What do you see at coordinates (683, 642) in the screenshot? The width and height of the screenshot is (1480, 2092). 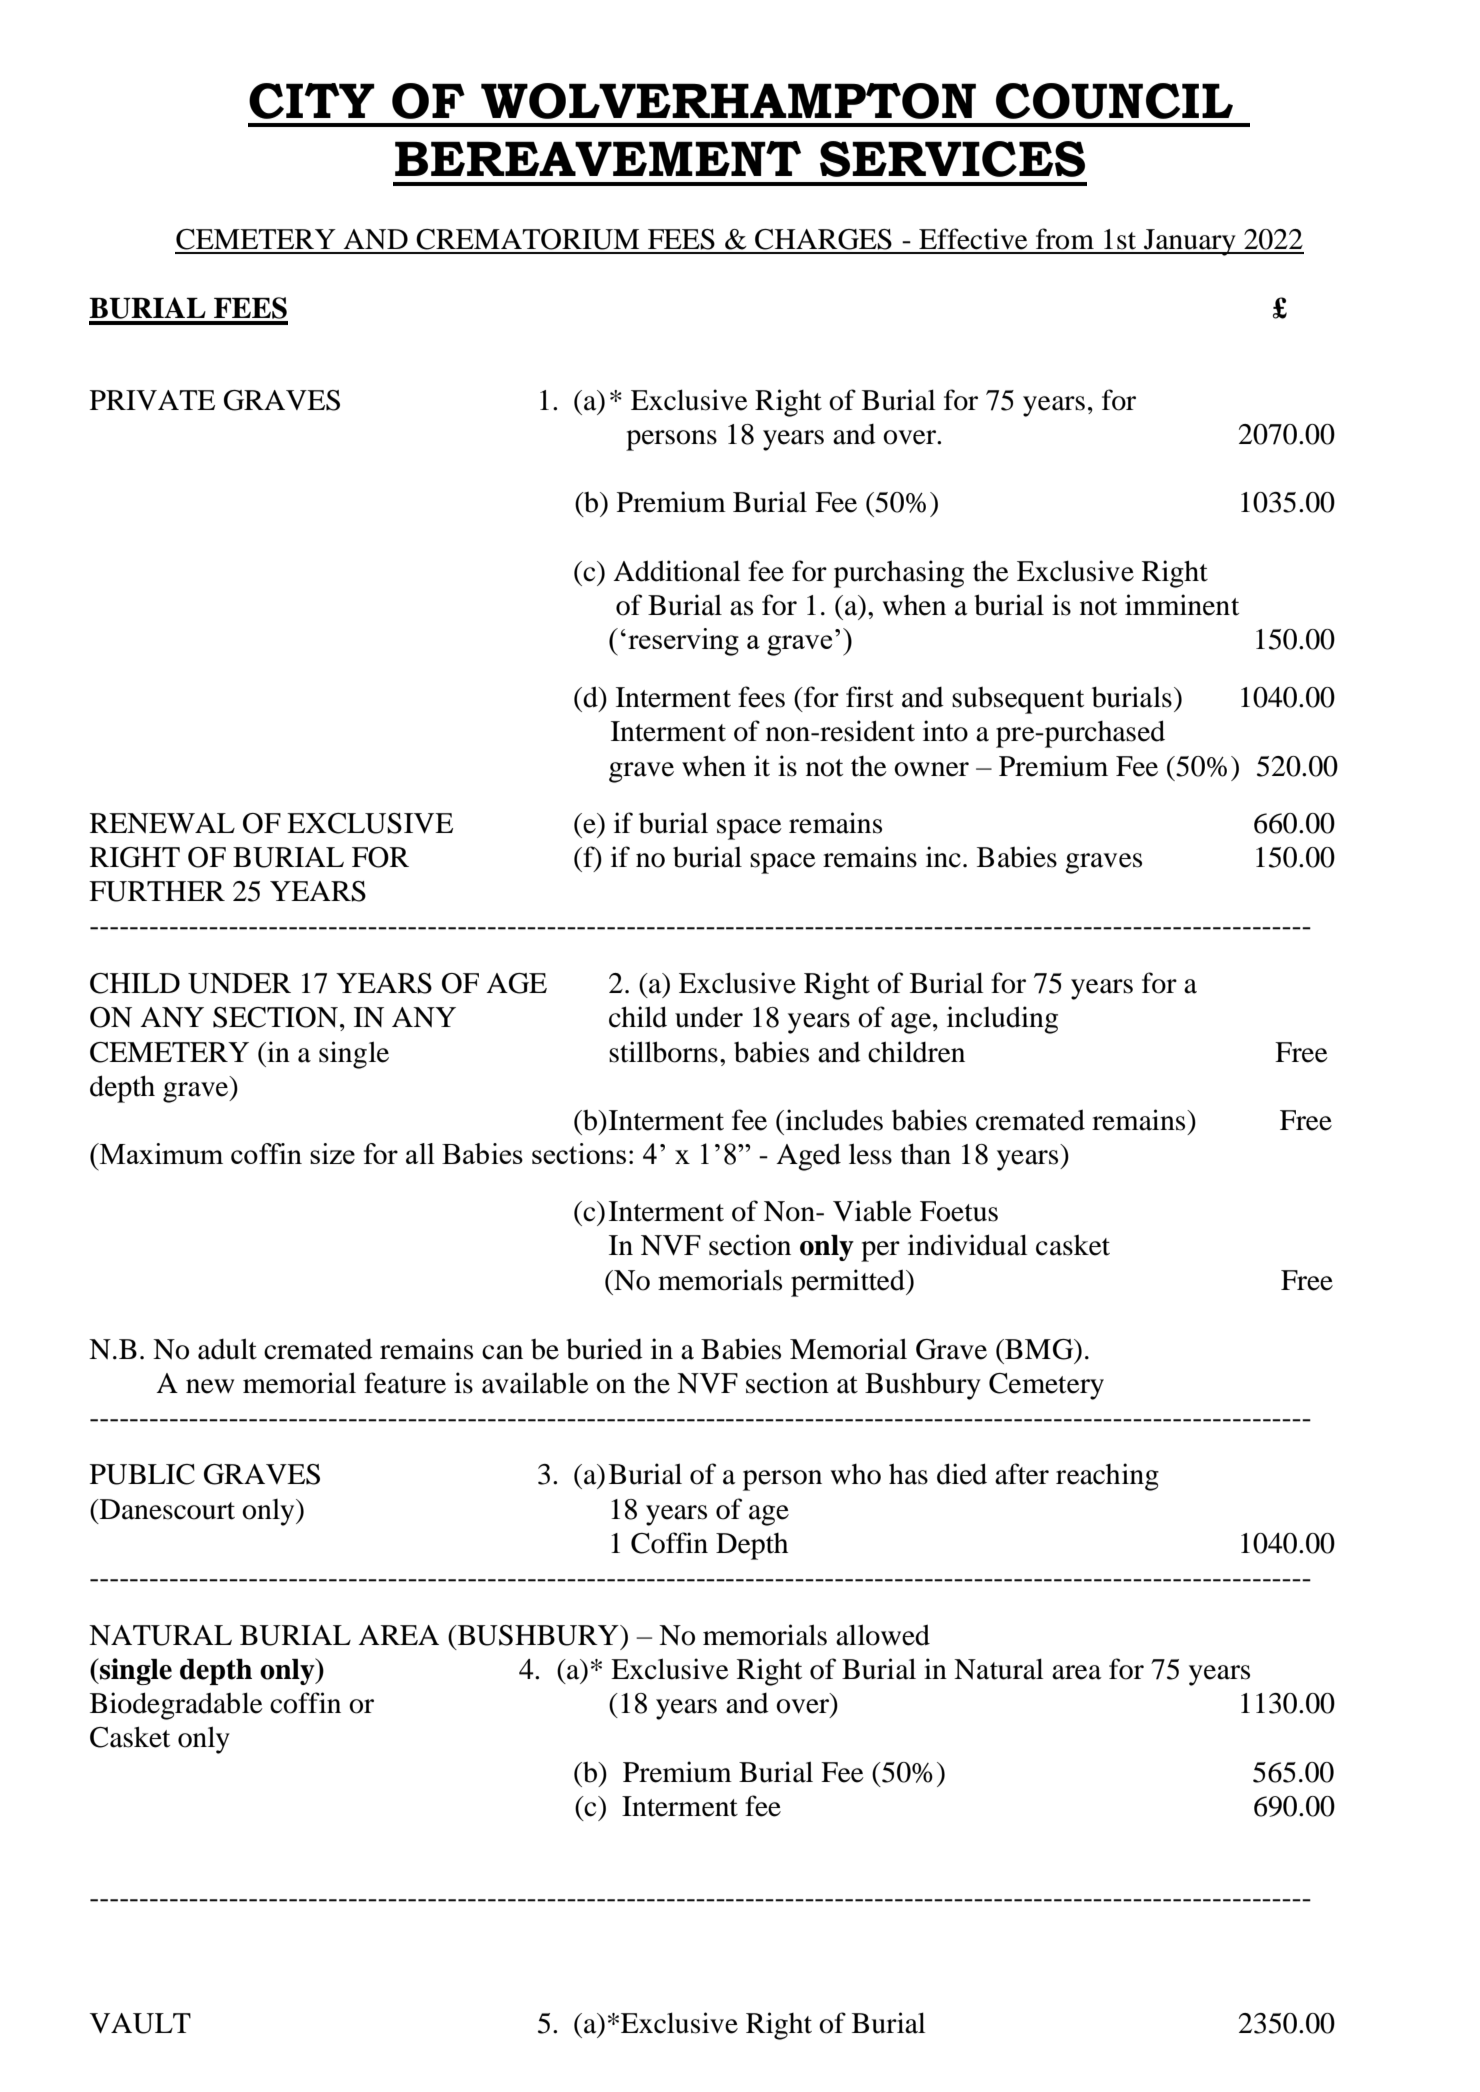 I see `reserving` at bounding box center [683, 642].
